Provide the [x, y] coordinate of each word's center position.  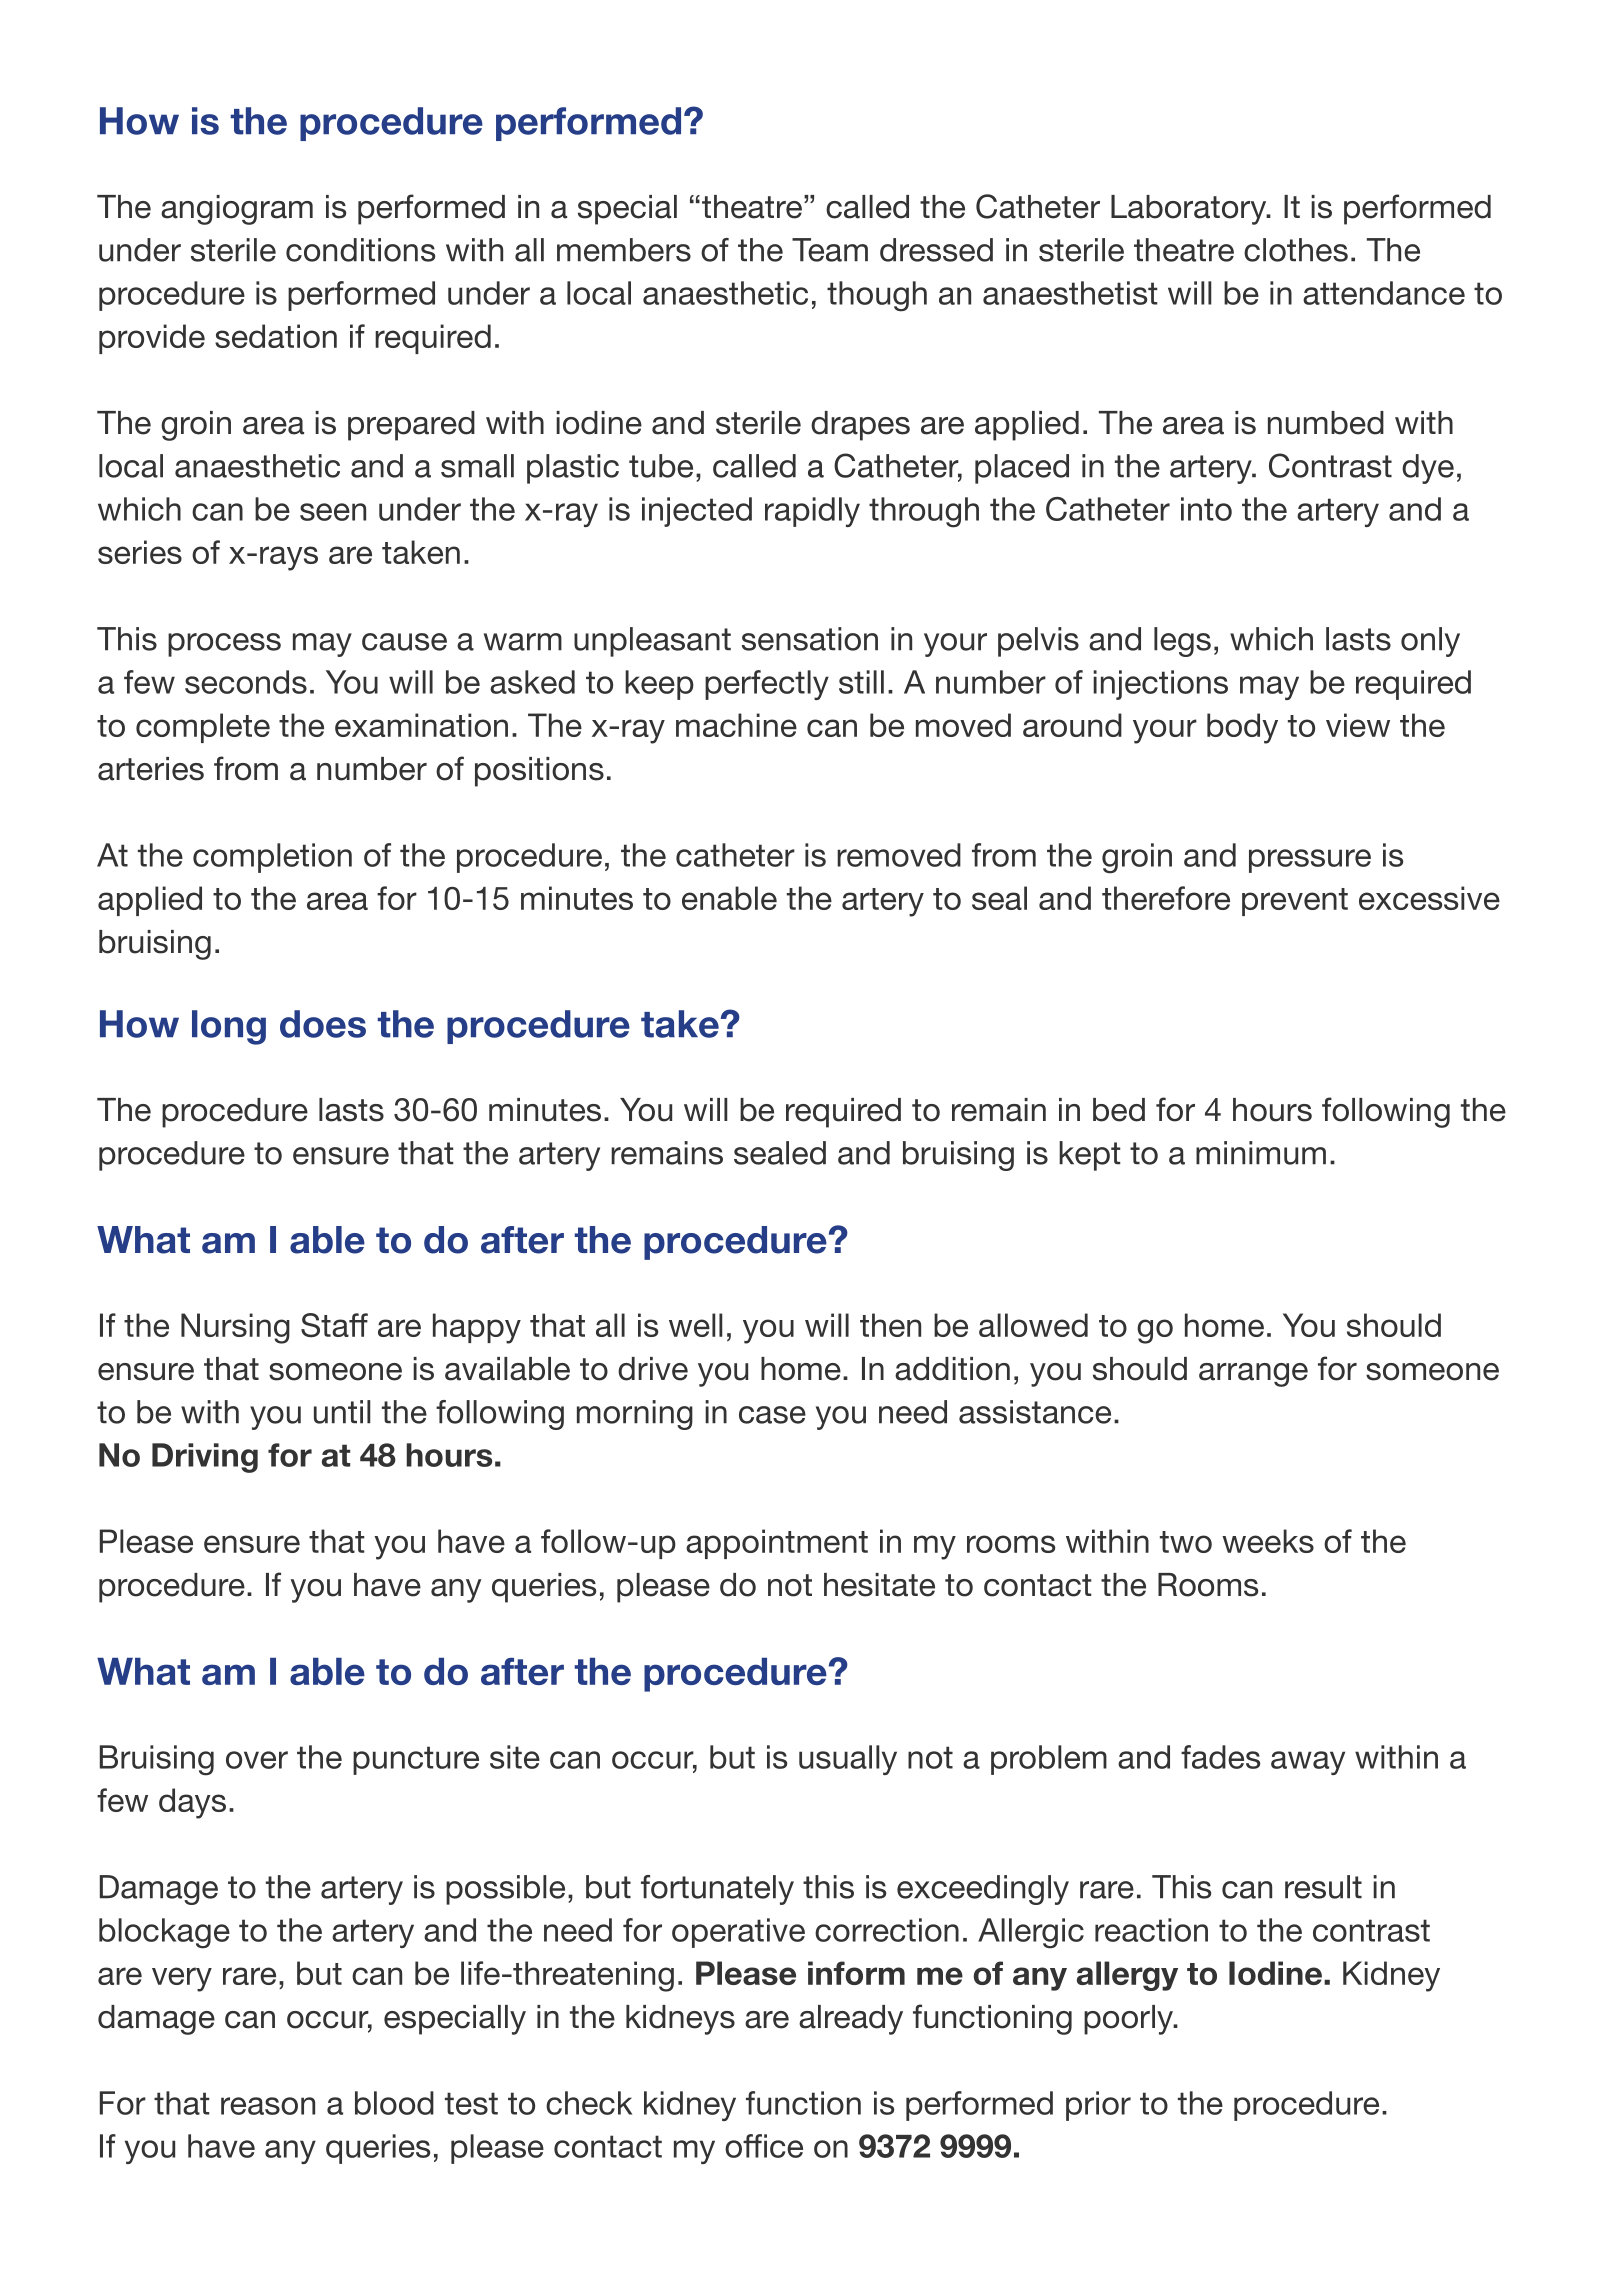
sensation [810, 639]
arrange [1253, 1375]
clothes [1296, 250]
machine [736, 725]
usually [848, 1760]
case [772, 1415]
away [1308, 1763]
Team [830, 250]
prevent [1295, 902]
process [224, 645]
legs [1182, 642]
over [257, 1760]
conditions [360, 250]
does [323, 1024]
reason [268, 2106]
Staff [334, 1325]
